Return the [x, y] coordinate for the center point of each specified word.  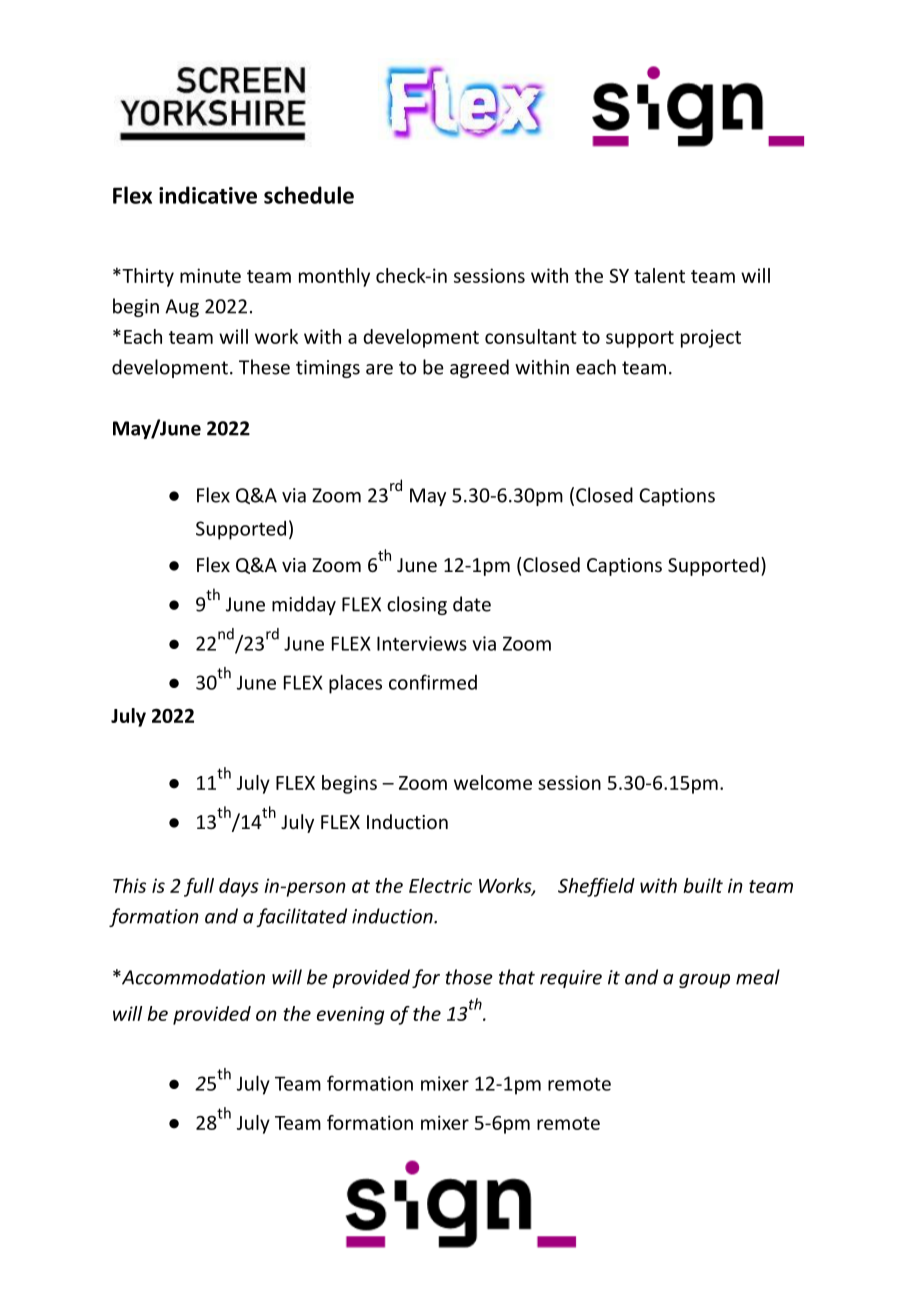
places [355, 684]
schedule [309, 195]
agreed [479, 368]
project [711, 338]
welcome [493, 782]
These [264, 367]
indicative [208, 195]
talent [659, 275]
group [704, 981]
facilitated [301, 917]
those [469, 977]
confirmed [433, 682]
